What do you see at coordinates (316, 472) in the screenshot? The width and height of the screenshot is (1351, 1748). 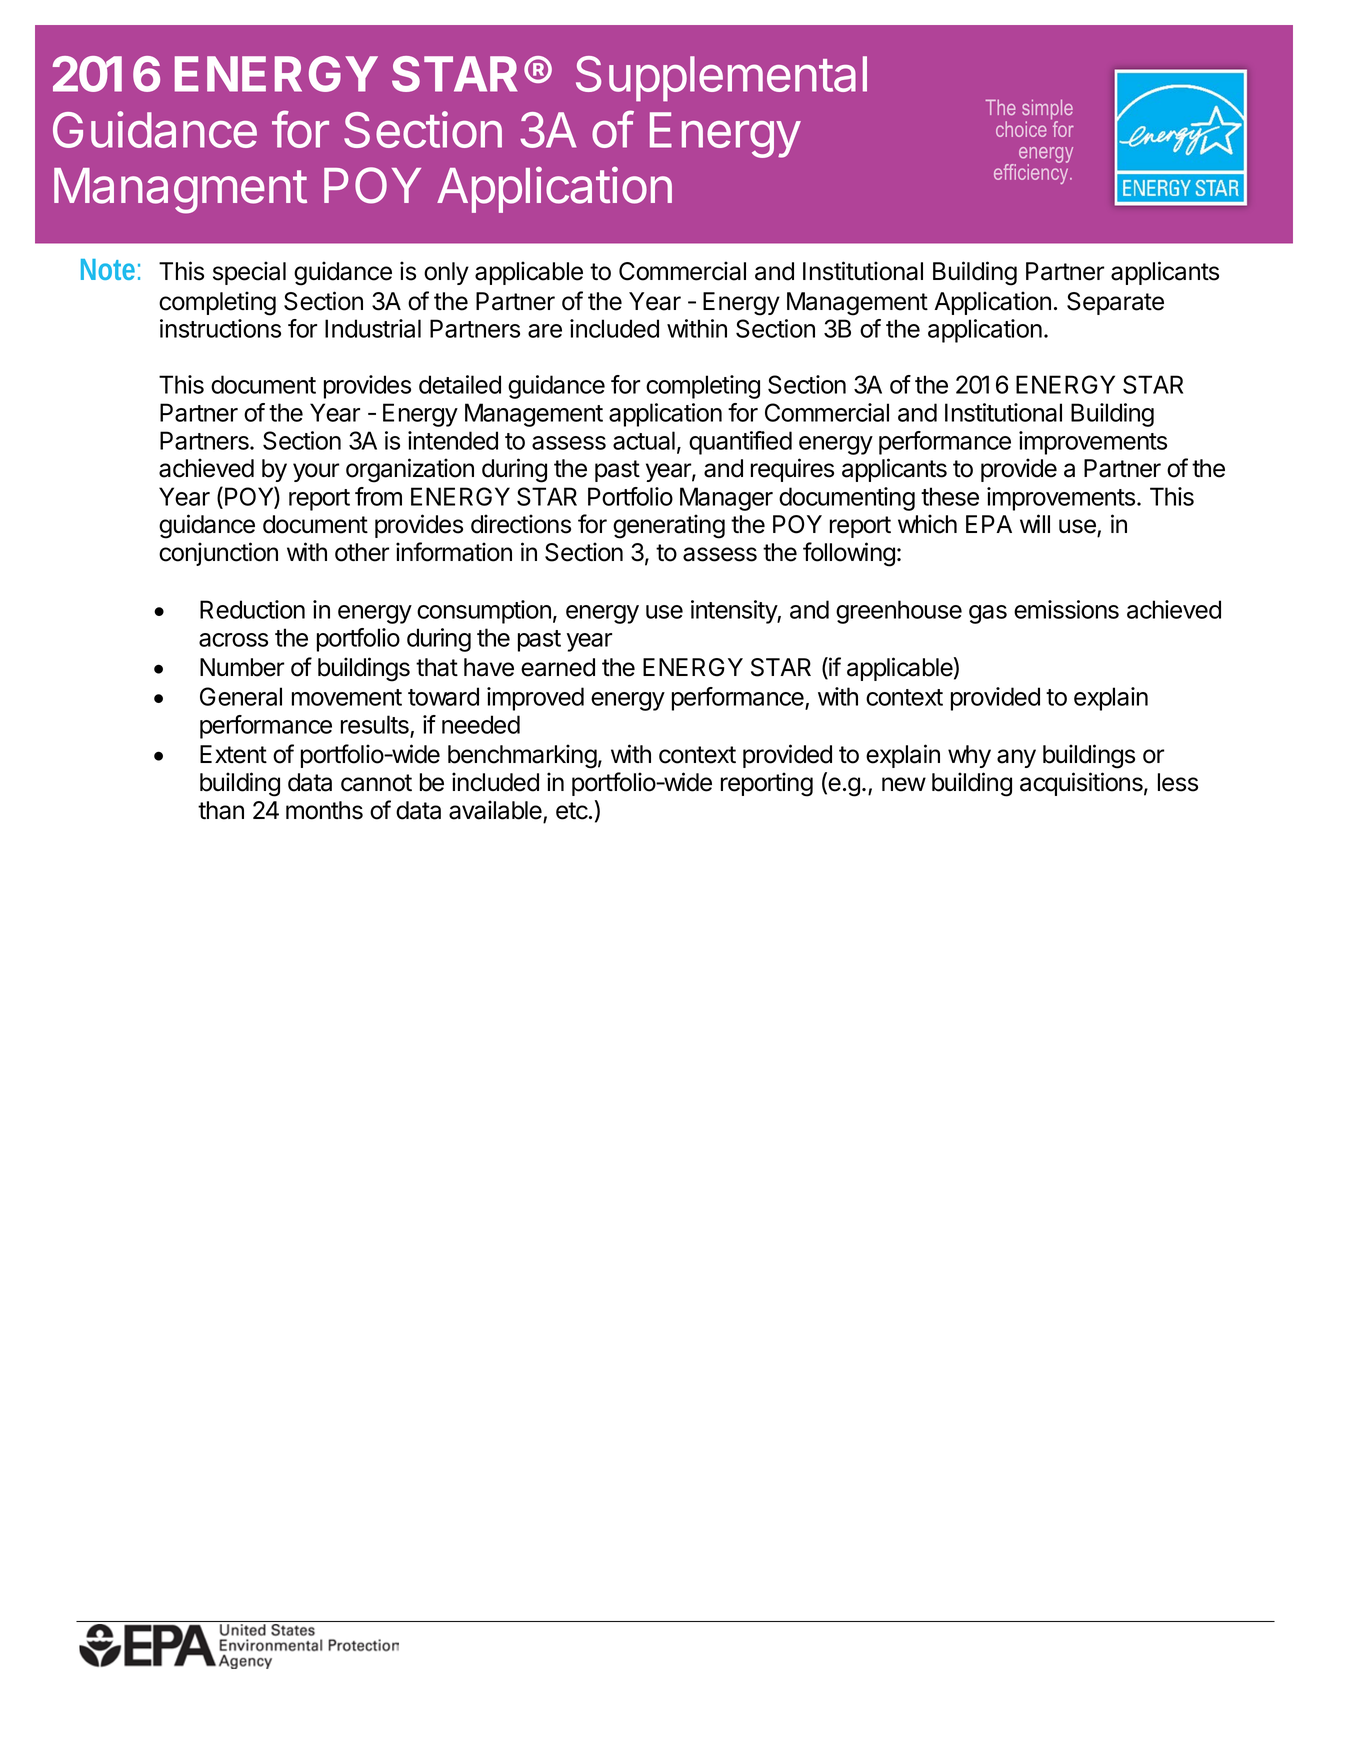 I see `your` at bounding box center [316, 472].
